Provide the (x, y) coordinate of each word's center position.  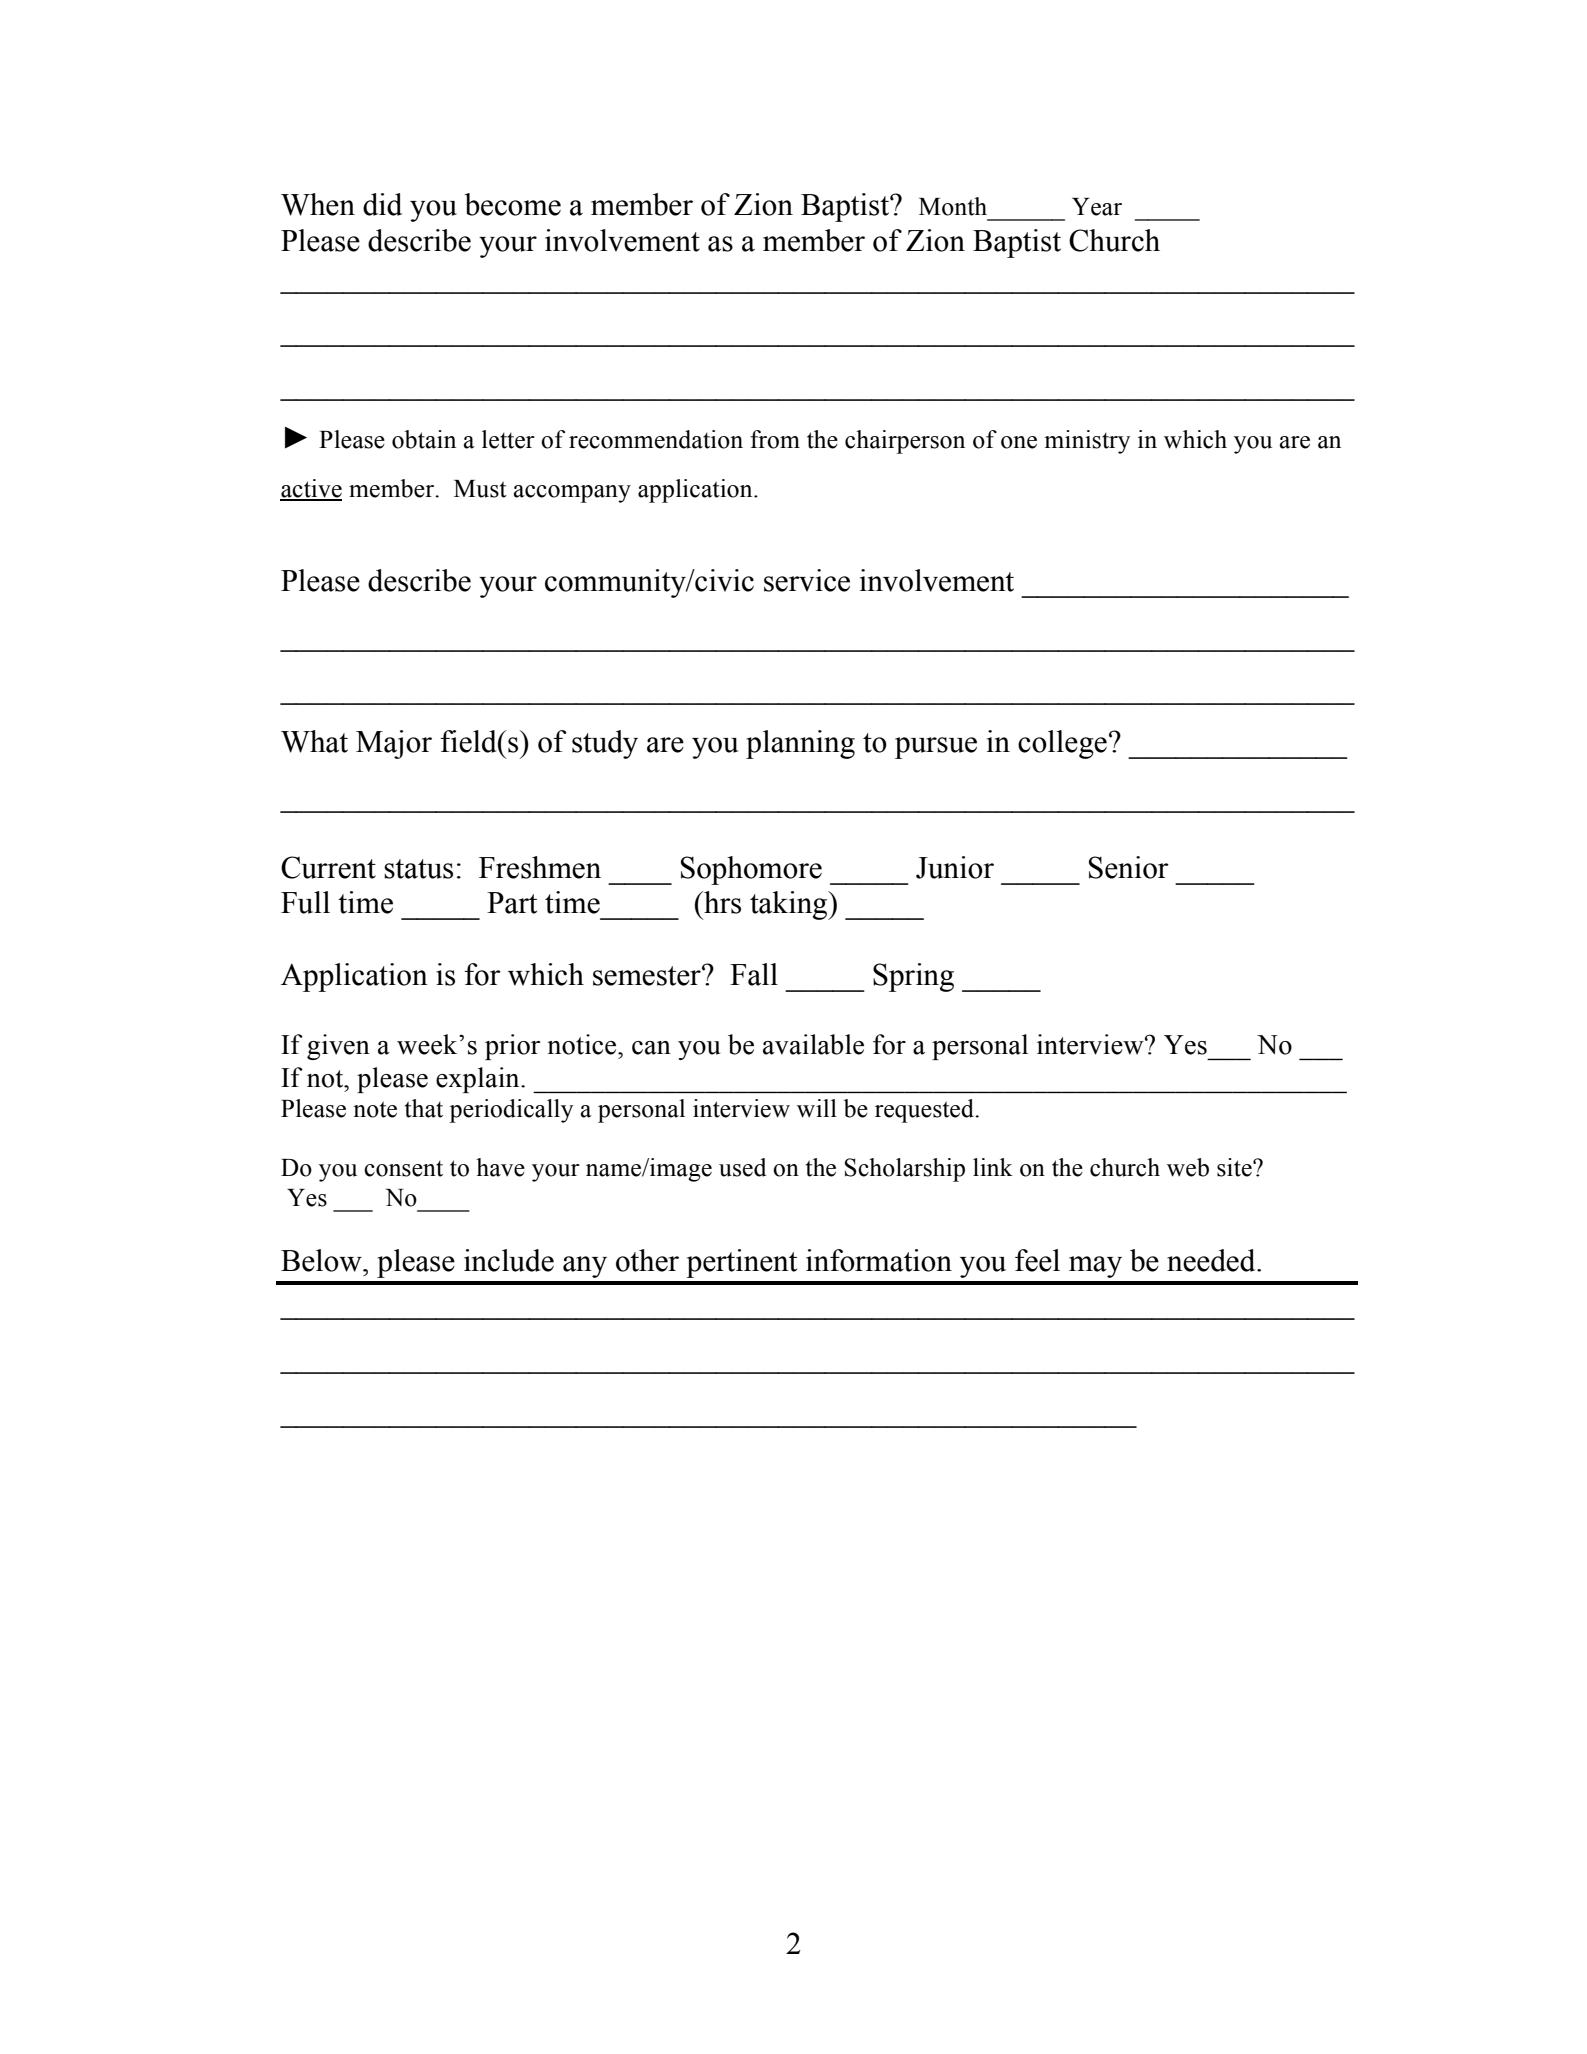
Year (1097, 207)
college (1062, 744)
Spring (913, 977)
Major (394, 744)
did (382, 204)
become (512, 204)
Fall (754, 974)
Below (322, 1260)
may (1095, 1267)
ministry (1087, 442)
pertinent (741, 1263)
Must (480, 489)
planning (800, 744)
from (775, 439)
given (338, 1047)
